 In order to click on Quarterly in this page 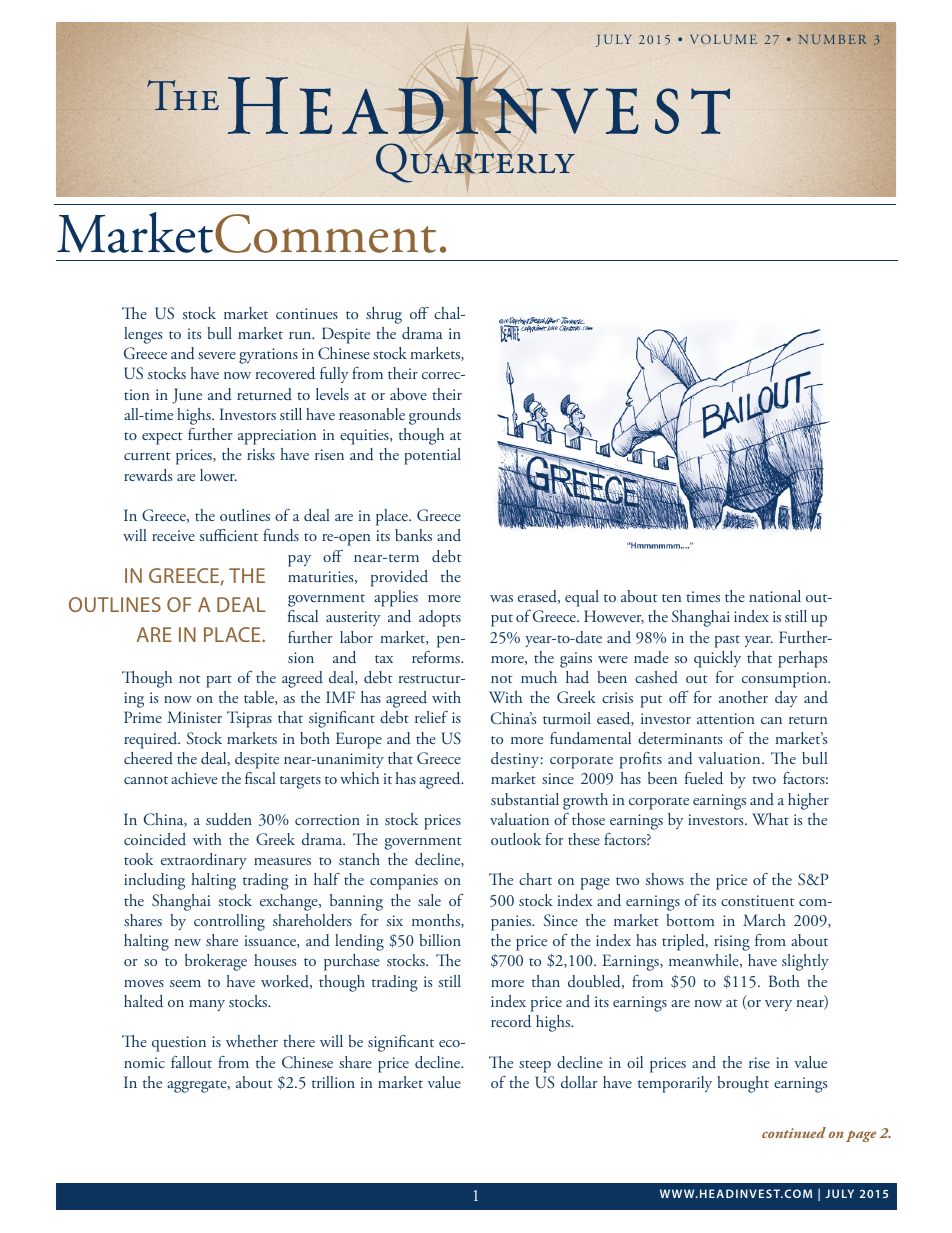, I will do `click(475, 163)`.
